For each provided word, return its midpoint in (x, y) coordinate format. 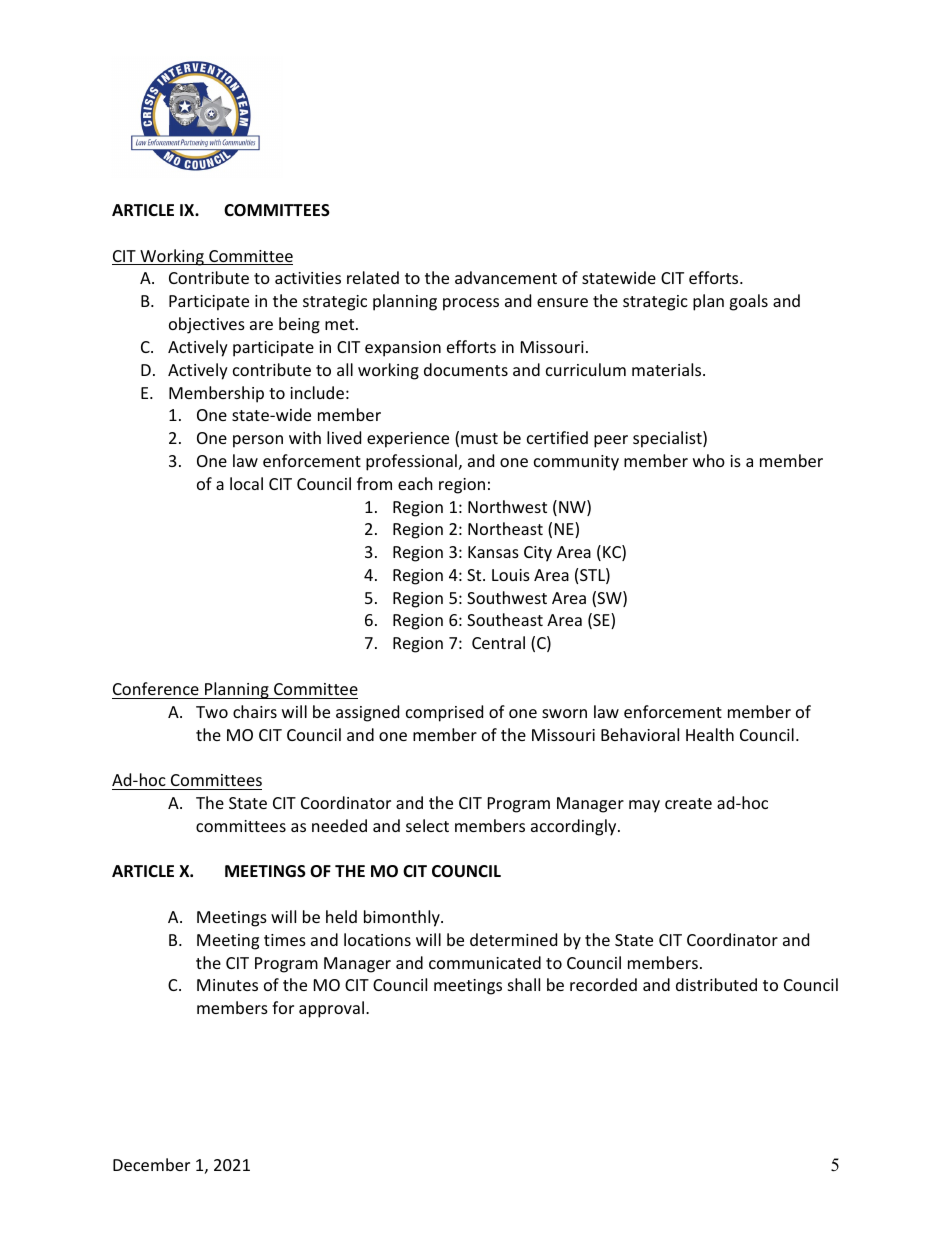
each (415, 483)
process (471, 304)
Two (212, 712)
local (246, 483)
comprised (444, 713)
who (709, 460)
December (151, 1164)
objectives (207, 325)
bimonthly (403, 918)
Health (710, 734)
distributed (716, 984)
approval (331, 1009)
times (285, 940)
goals (748, 302)
